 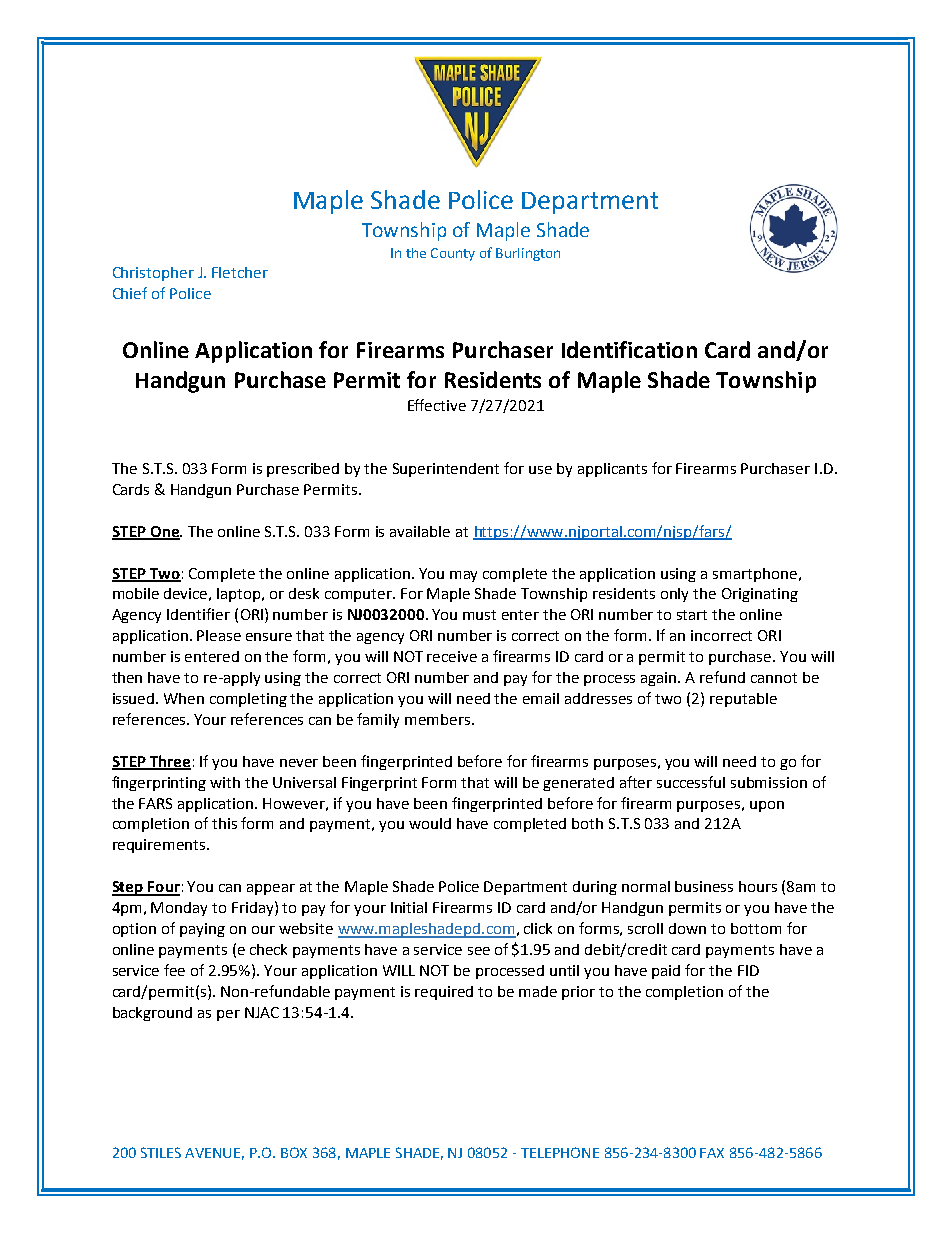 What do you see at coordinates (240, 272) in the document?
I see `Fletcher` at bounding box center [240, 272].
